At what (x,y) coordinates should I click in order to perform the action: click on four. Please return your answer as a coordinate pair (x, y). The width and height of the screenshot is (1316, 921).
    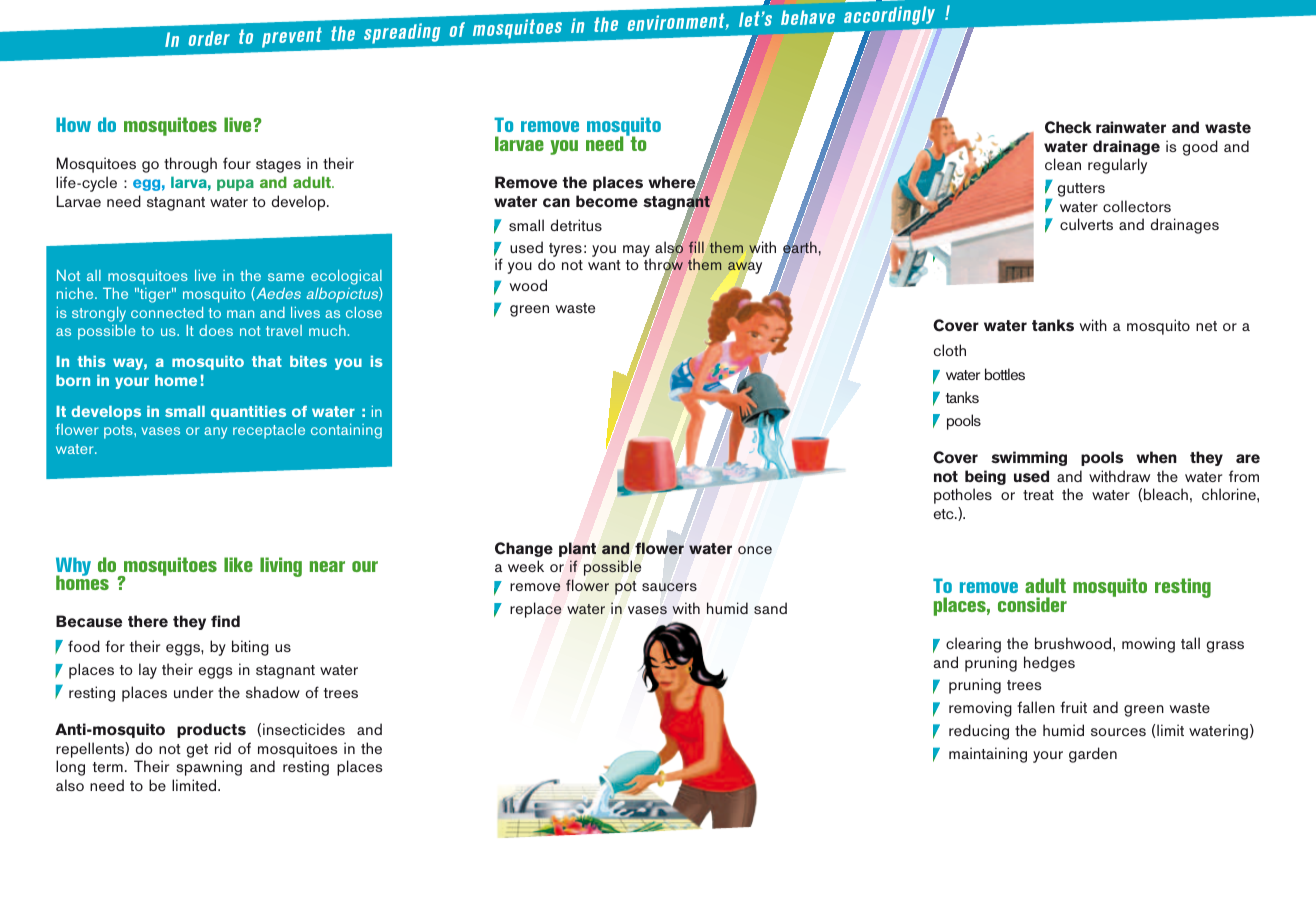
    Looking at the image, I should click on (237, 163).
